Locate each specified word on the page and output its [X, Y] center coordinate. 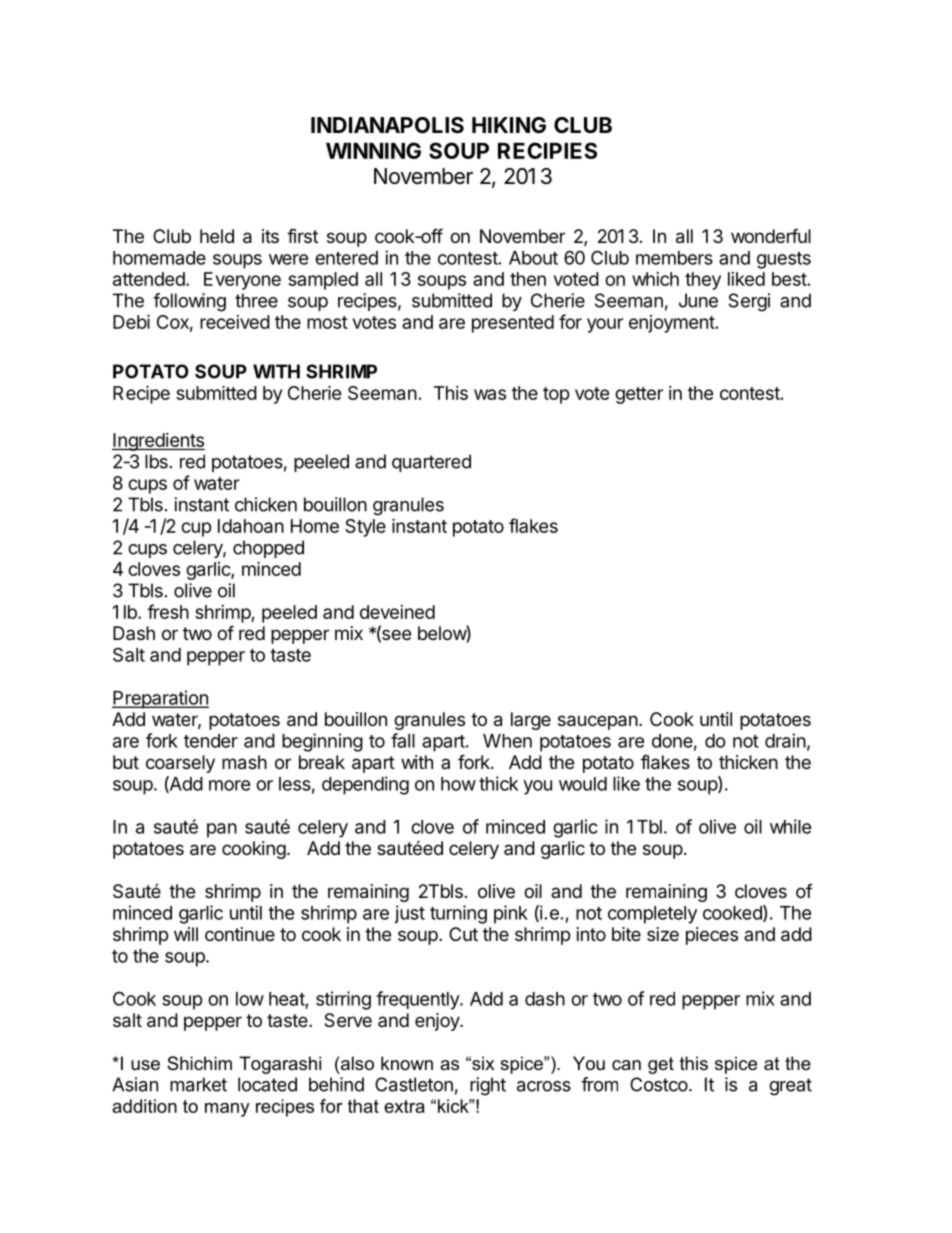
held [217, 236]
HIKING [509, 125]
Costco [659, 1084]
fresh [168, 611]
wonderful [771, 235]
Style [365, 528]
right [488, 1086]
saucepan [598, 722]
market [198, 1084]
